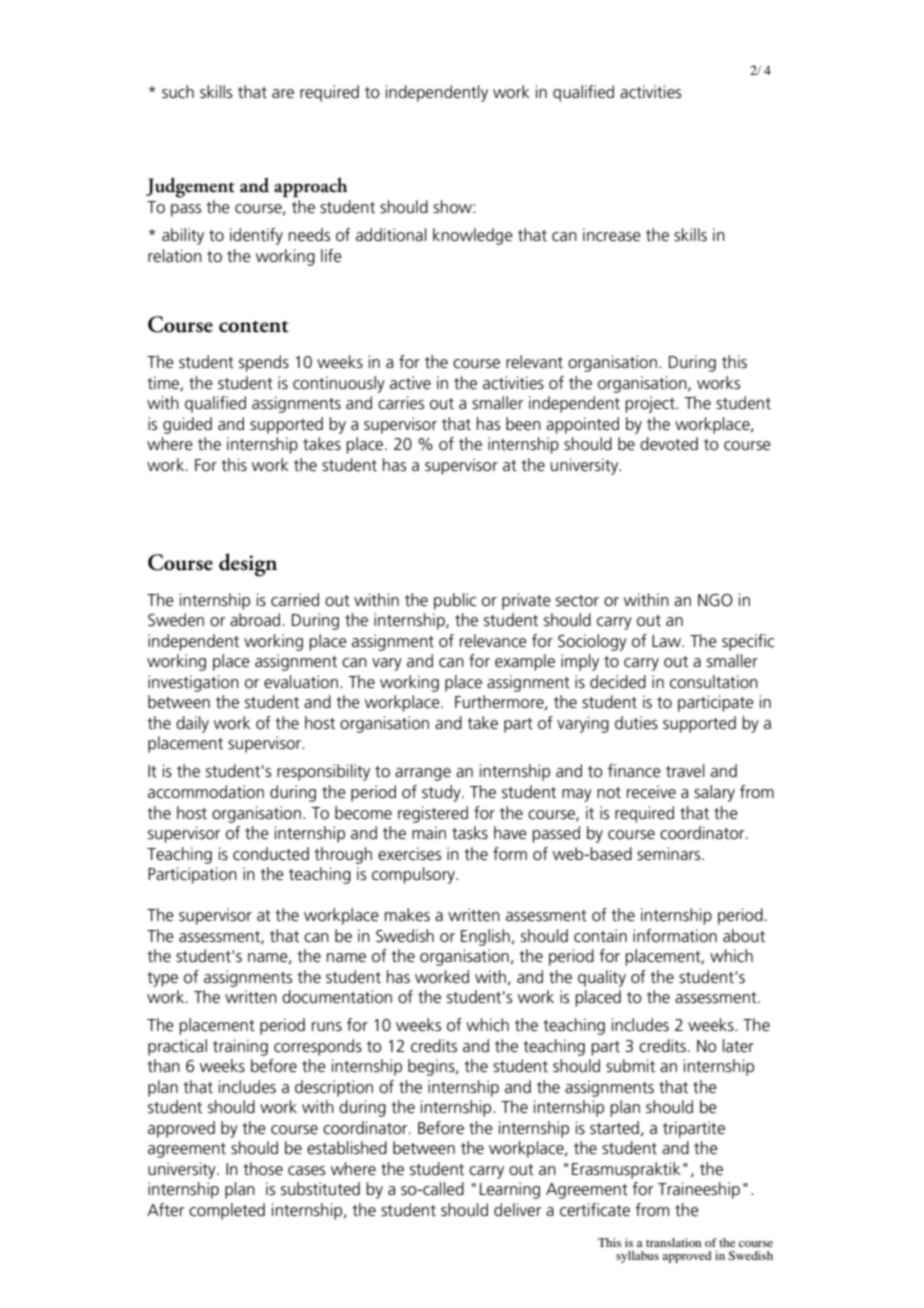 The height and width of the screenshot is (1308, 924). What do you see at coordinates (227, 1211) in the screenshot?
I see `completed` at bounding box center [227, 1211].
